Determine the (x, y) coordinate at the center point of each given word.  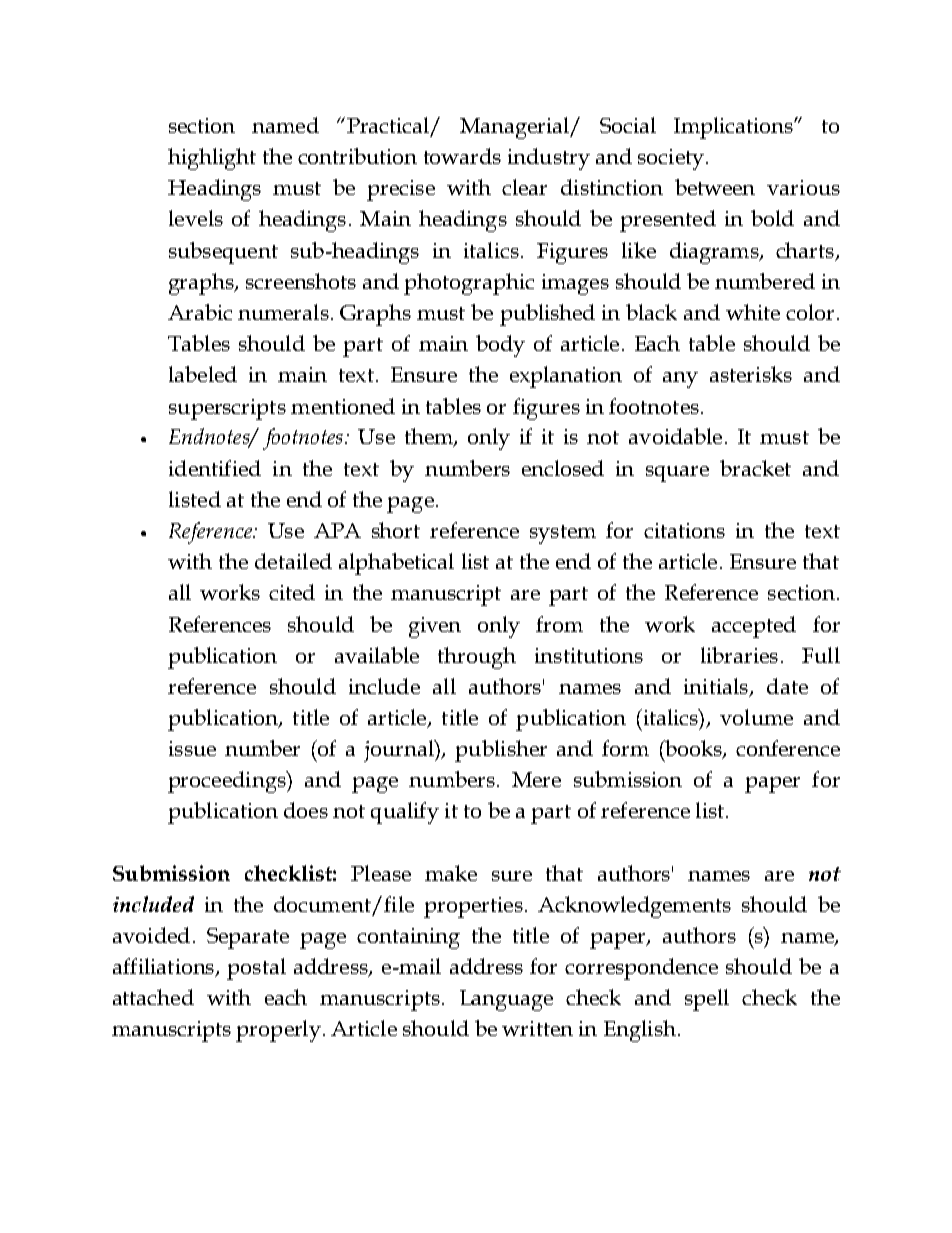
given (435, 627)
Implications (734, 128)
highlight (212, 159)
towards (462, 156)
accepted (754, 627)
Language (506, 1000)
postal (256, 969)
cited (292, 592)
